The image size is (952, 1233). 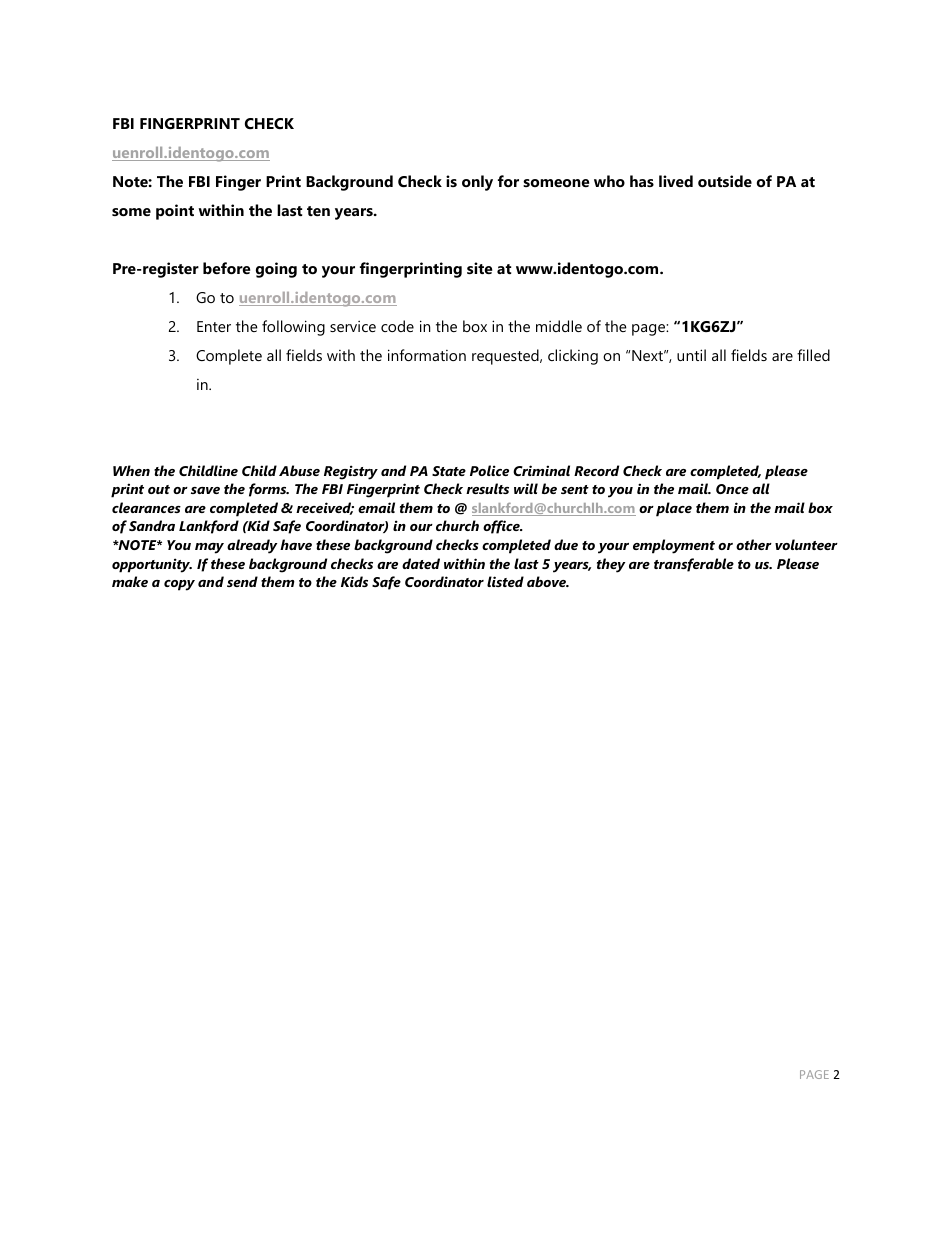 What do you see at coordinates (242, 581) in the page?
I see `send` at bounding box center [242, 581].
